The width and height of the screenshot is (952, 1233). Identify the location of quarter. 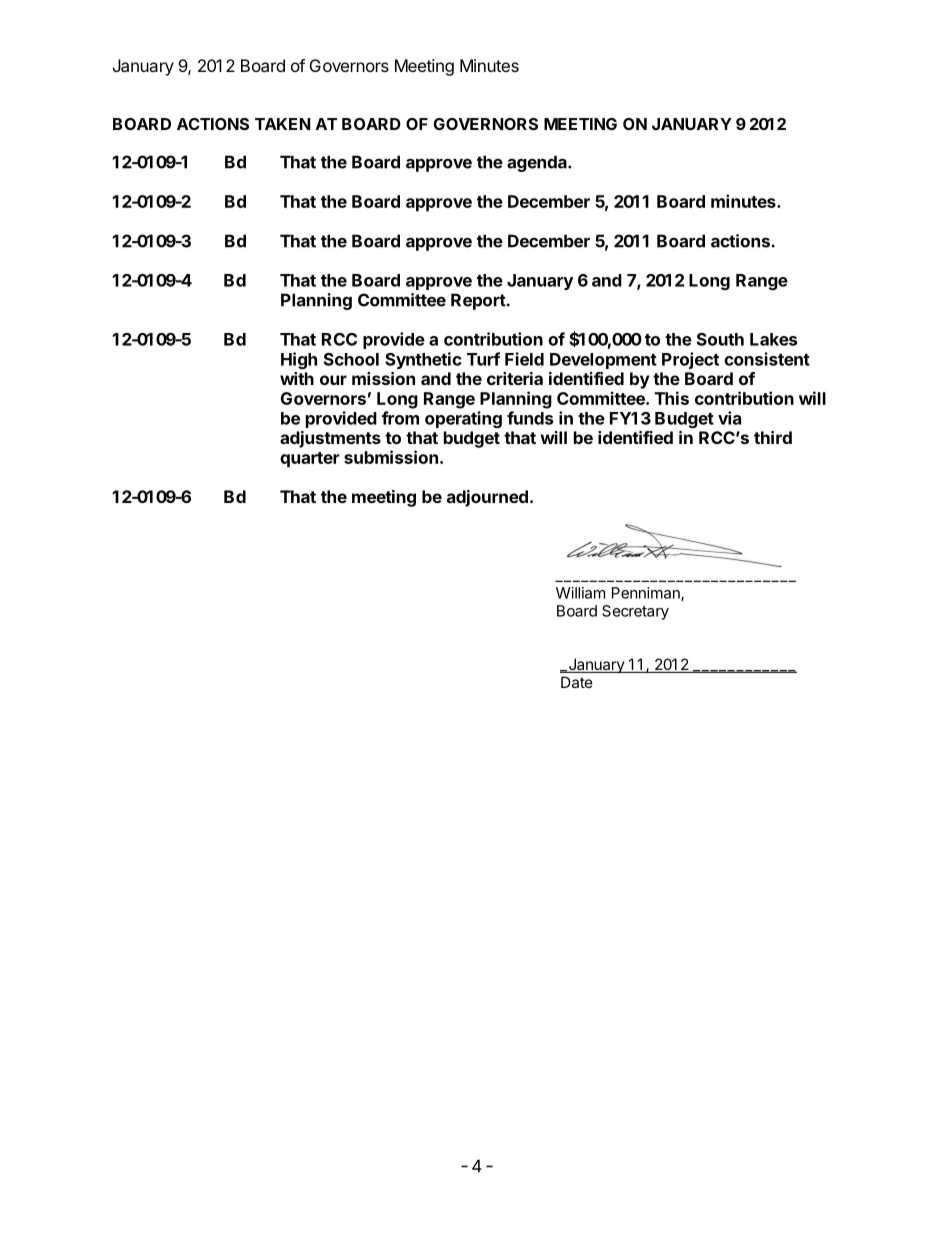
(309, 460).
